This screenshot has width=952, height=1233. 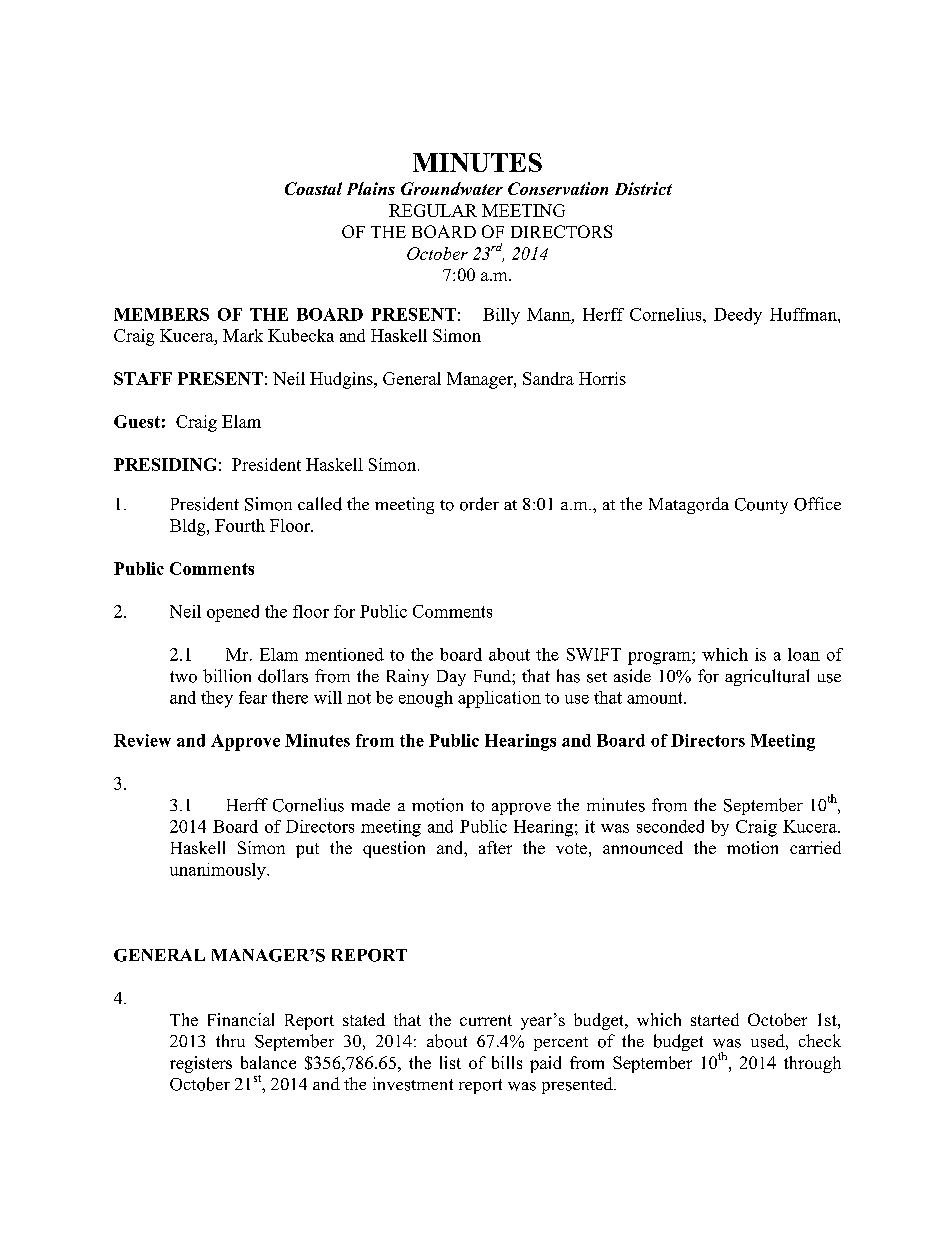 What do you see at coordinates (493, 676) in the screenshot?
I see `Fund` at bounding box center [493, 676].
